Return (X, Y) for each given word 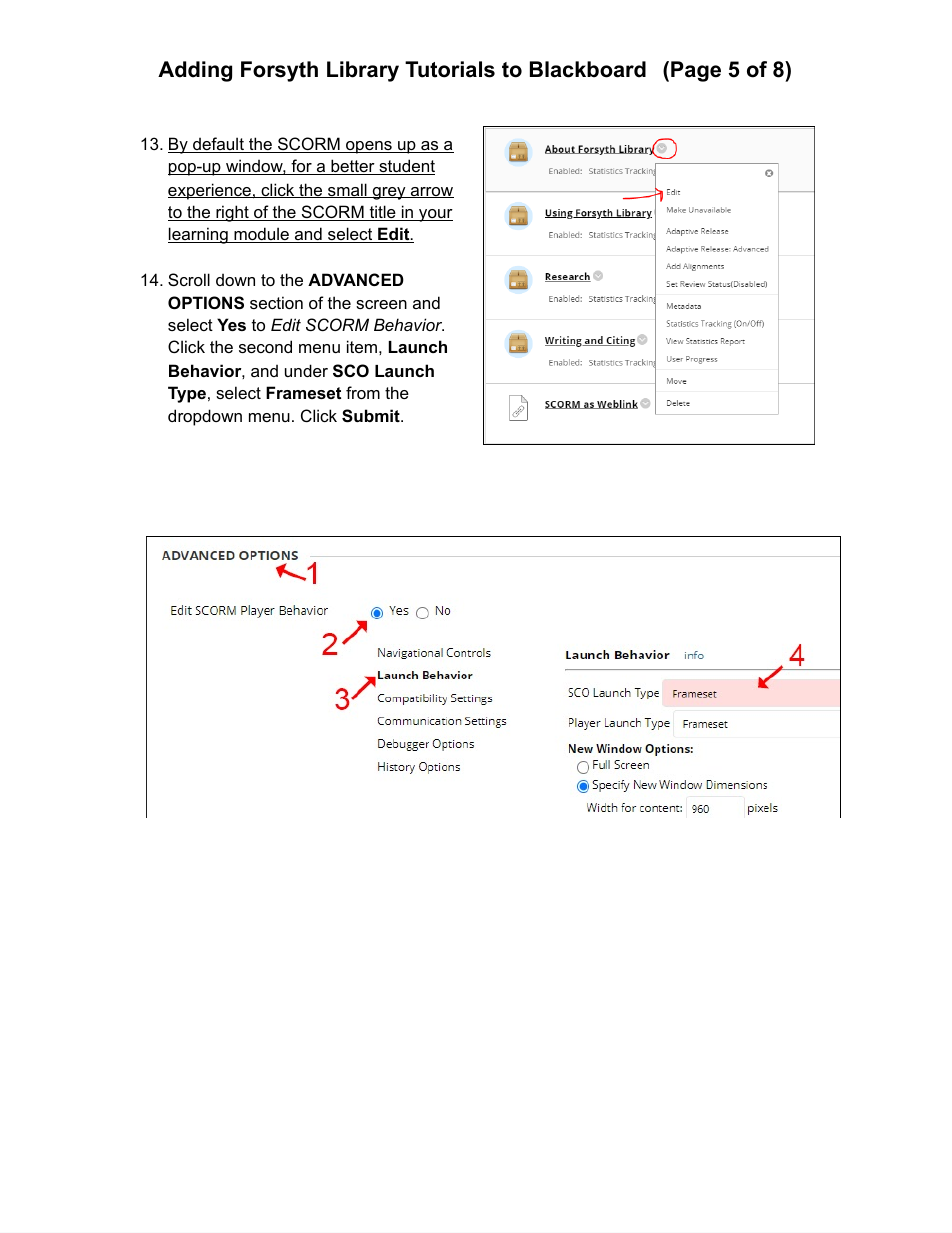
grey (389, 193)
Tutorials (450, 69)
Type (187, 394)
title (382, 213)
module (261, 235)
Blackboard (588, 69)
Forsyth (279, 71)
